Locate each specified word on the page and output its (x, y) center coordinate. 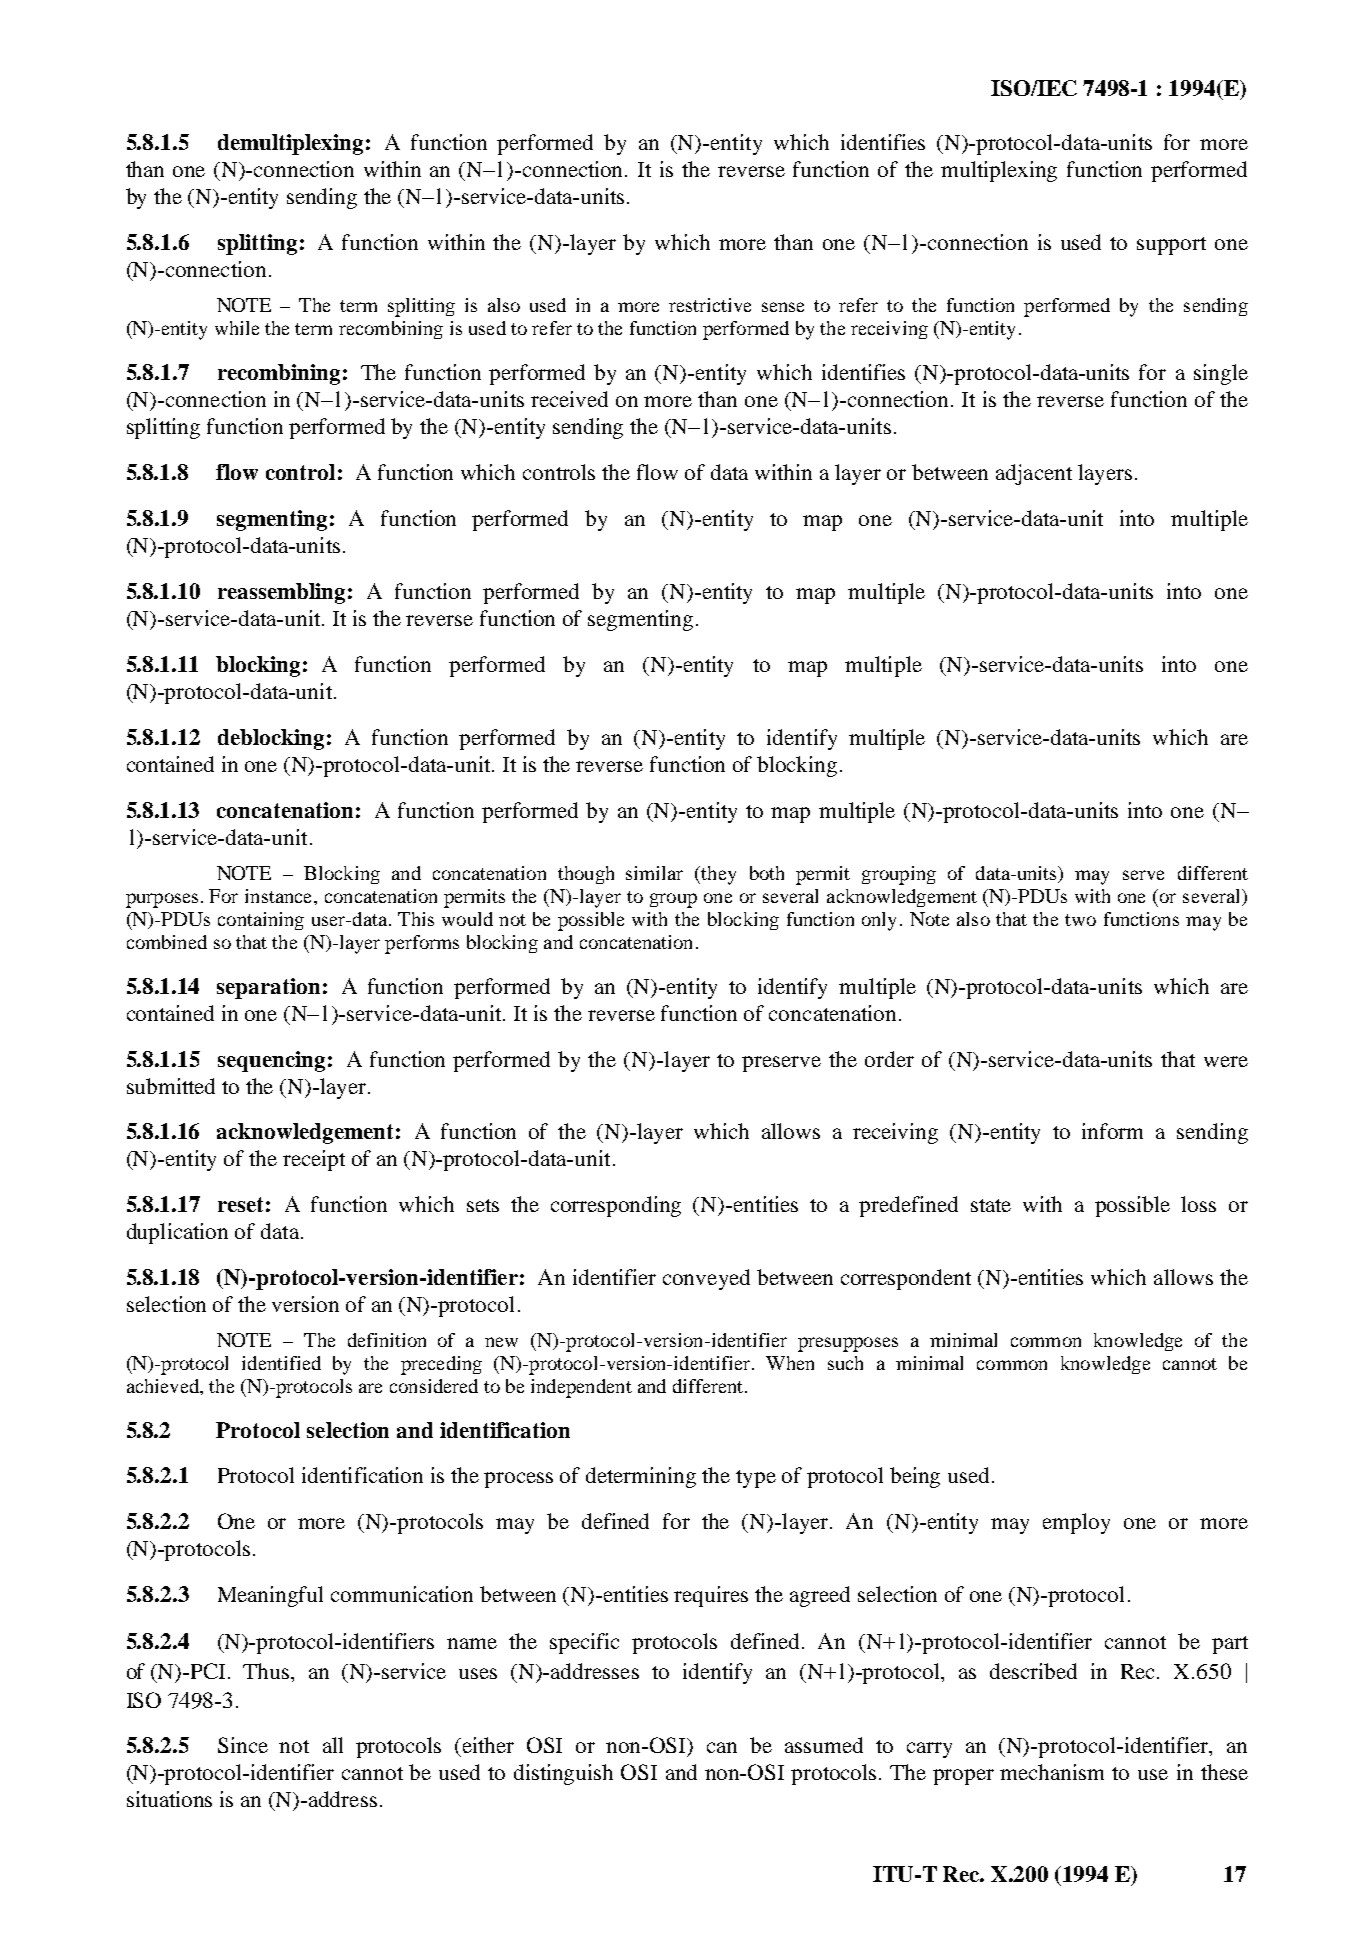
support (1171, 246)
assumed (824, 1745)
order (889, 1059)
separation (268, 988)
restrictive (710, 305)
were (1226, 1061)
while (237, 328)
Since (243, 1745)
